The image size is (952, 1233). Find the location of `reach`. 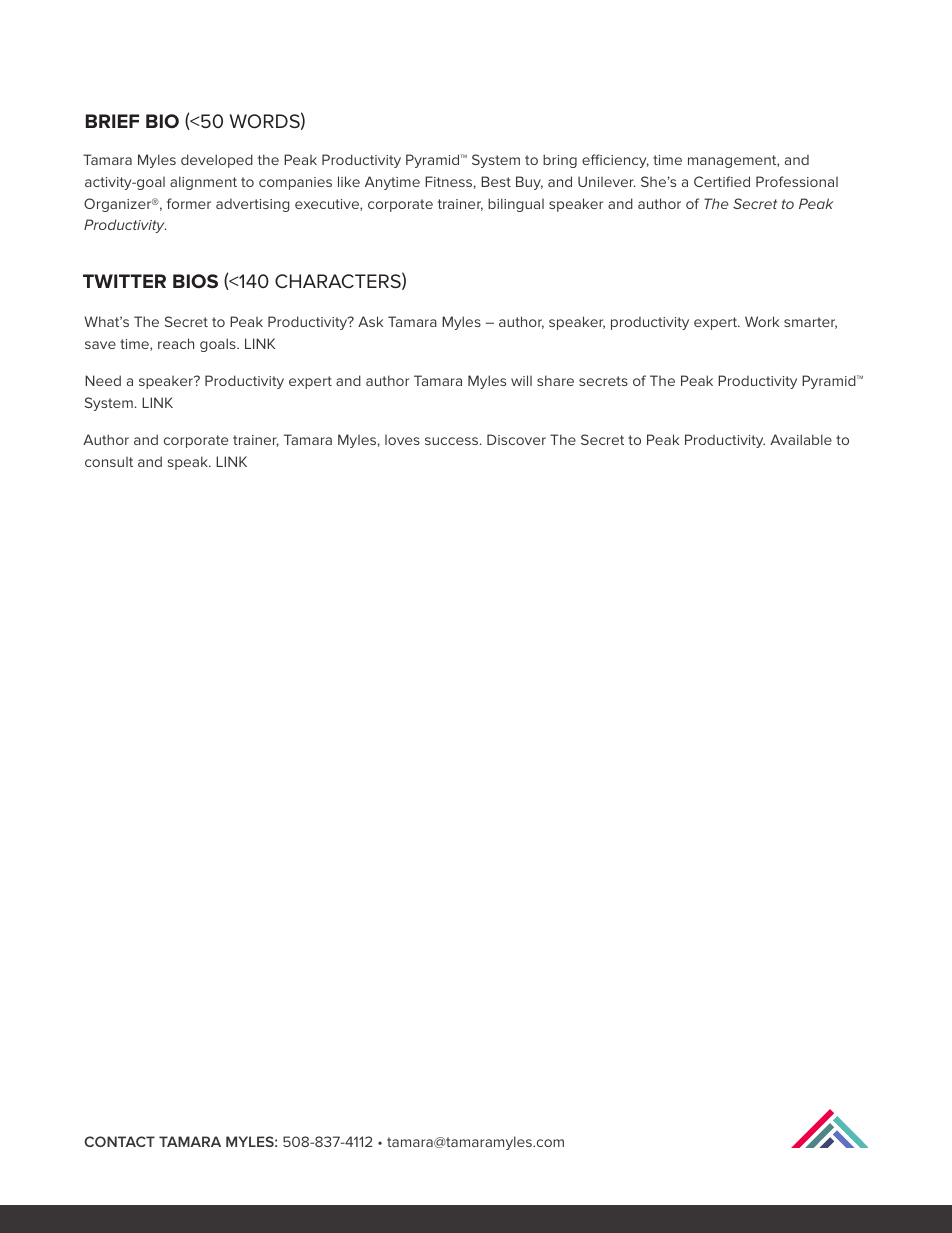

reach is located at coordinates (176, 343).
